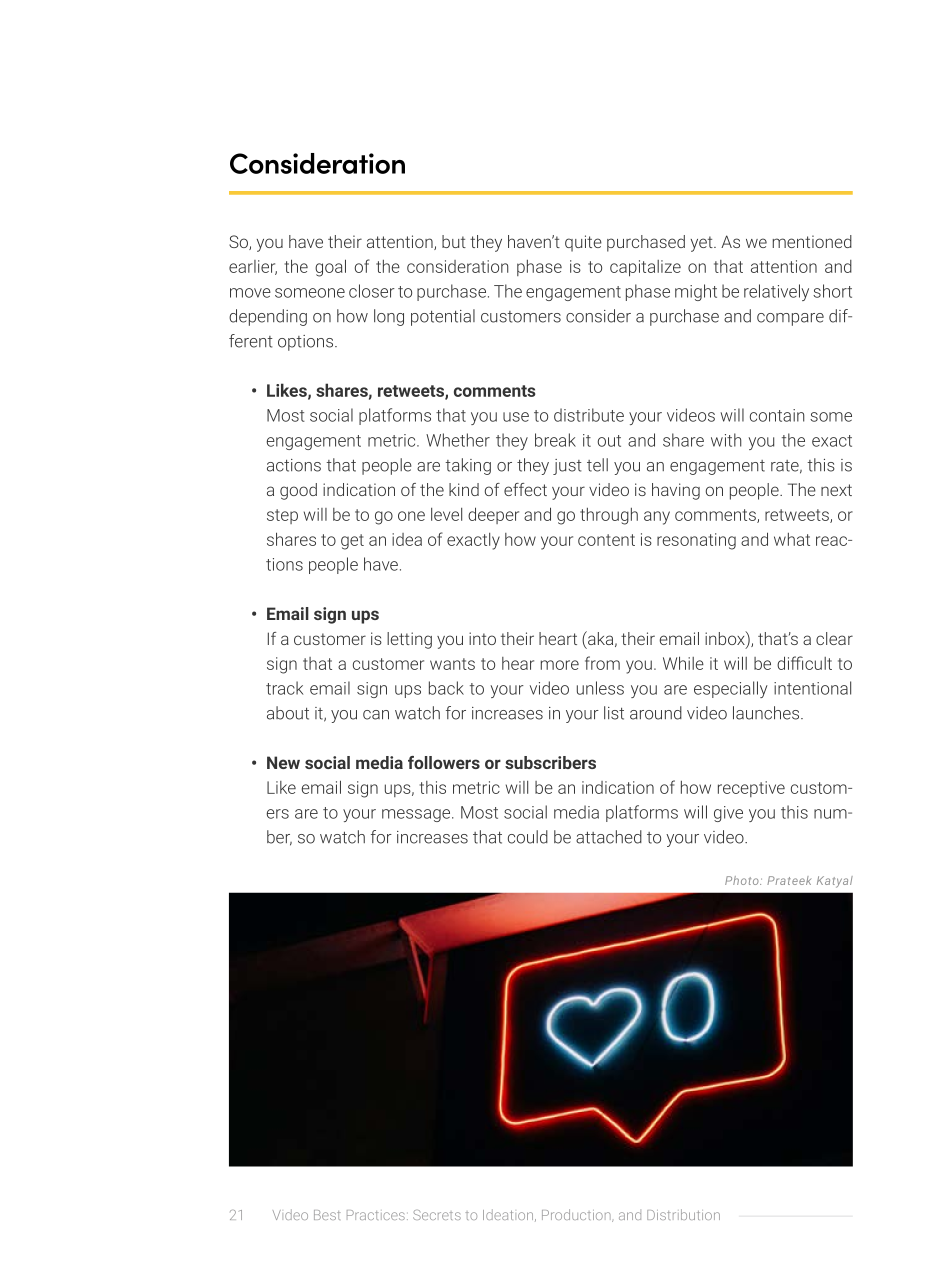 This image has width=952, height=1270. Describe the element at coordinates (776, 292) in the image. I see `relatively` at that location.
